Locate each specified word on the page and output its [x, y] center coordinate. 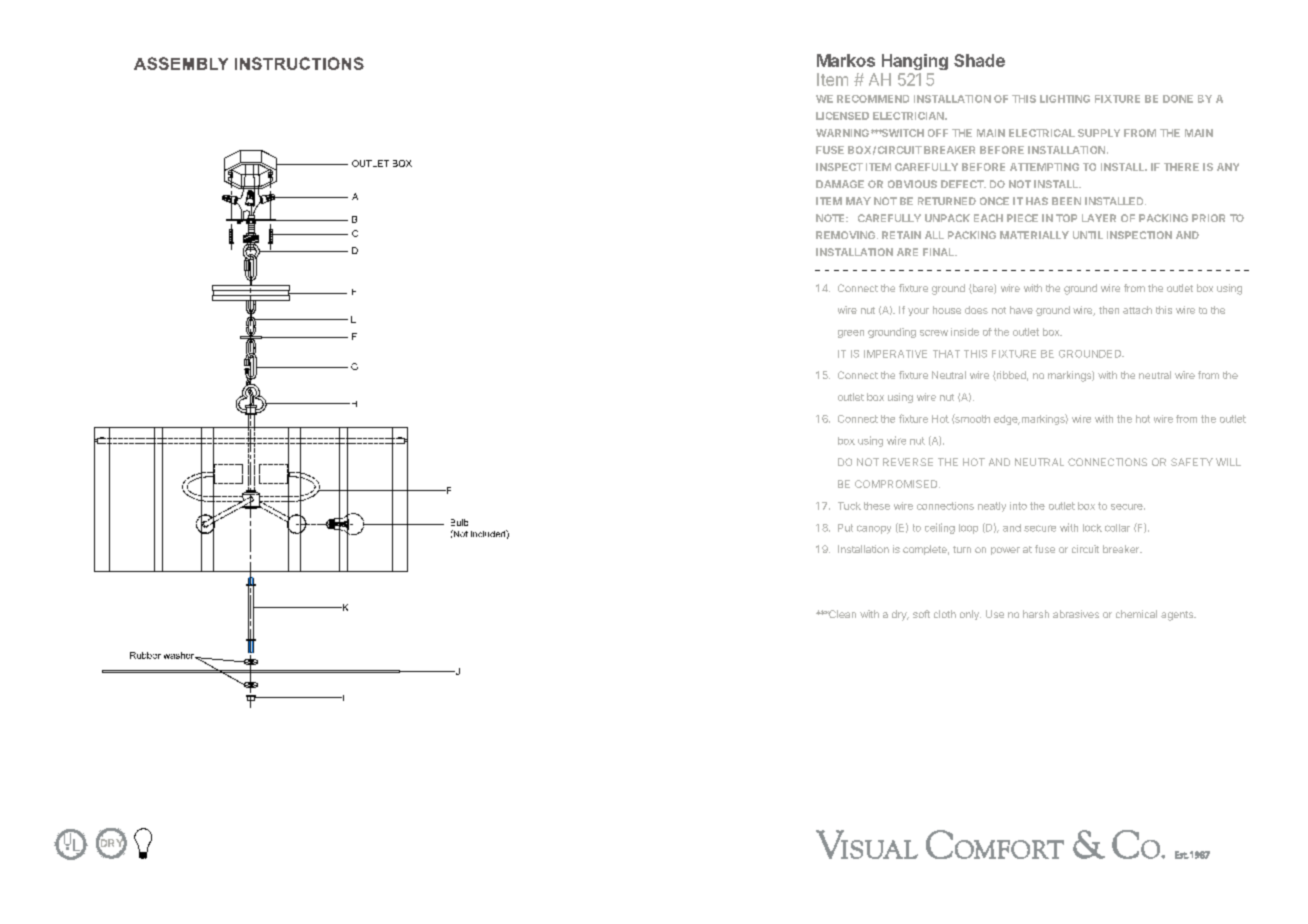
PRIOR [1208, 218]
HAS [1037, 201]
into [1018, 506]
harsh [1036, 614]
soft [921, 614]
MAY [858, 201]
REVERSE [908, 462]
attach [1137, 310]
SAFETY [1192, 462]
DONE [1178, 99]
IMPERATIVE [895, 354]
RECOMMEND [873, 99]
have [1021, 310]
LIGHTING [1065, 99]
